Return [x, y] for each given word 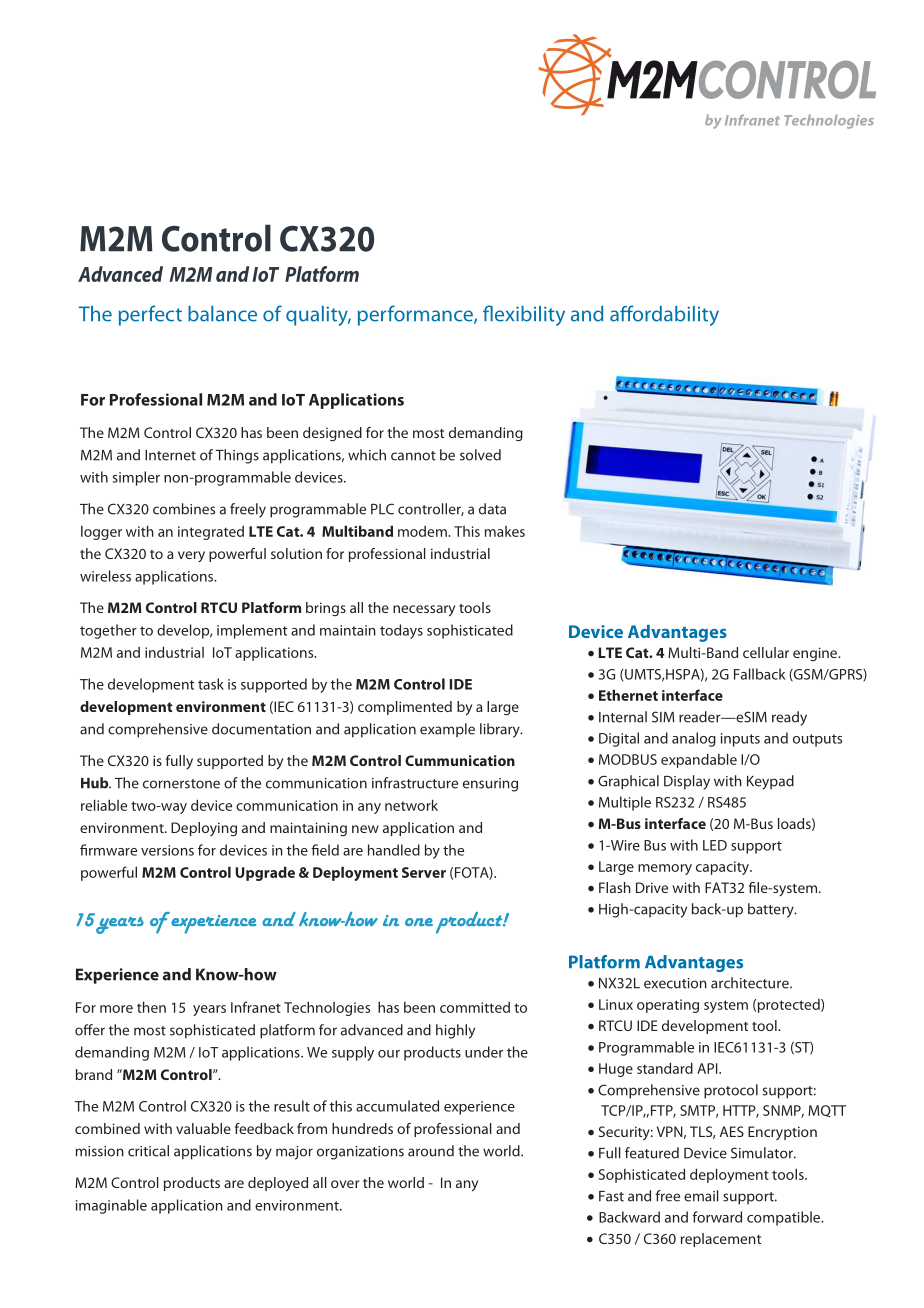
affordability [664, 315]
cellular [766, 652]
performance [416, 315]
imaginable [111, 1206]
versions [167, 850]
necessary [424, 611]
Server [424, 872]
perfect [150, 315]
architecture [751, 983]
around [431, 1151]
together [108, 631]
